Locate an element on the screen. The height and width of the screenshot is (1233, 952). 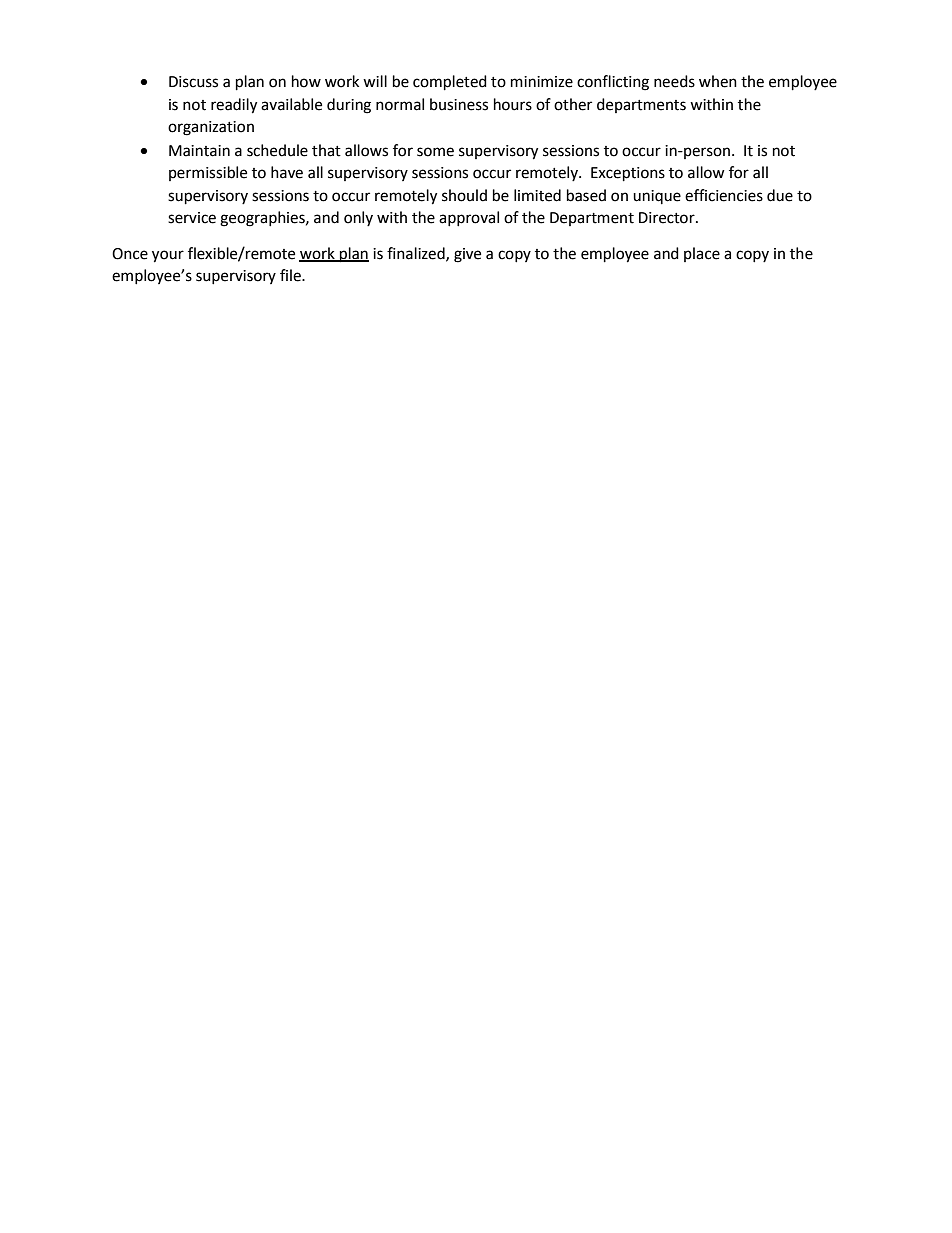
should is located at coordinates (464, 195).
